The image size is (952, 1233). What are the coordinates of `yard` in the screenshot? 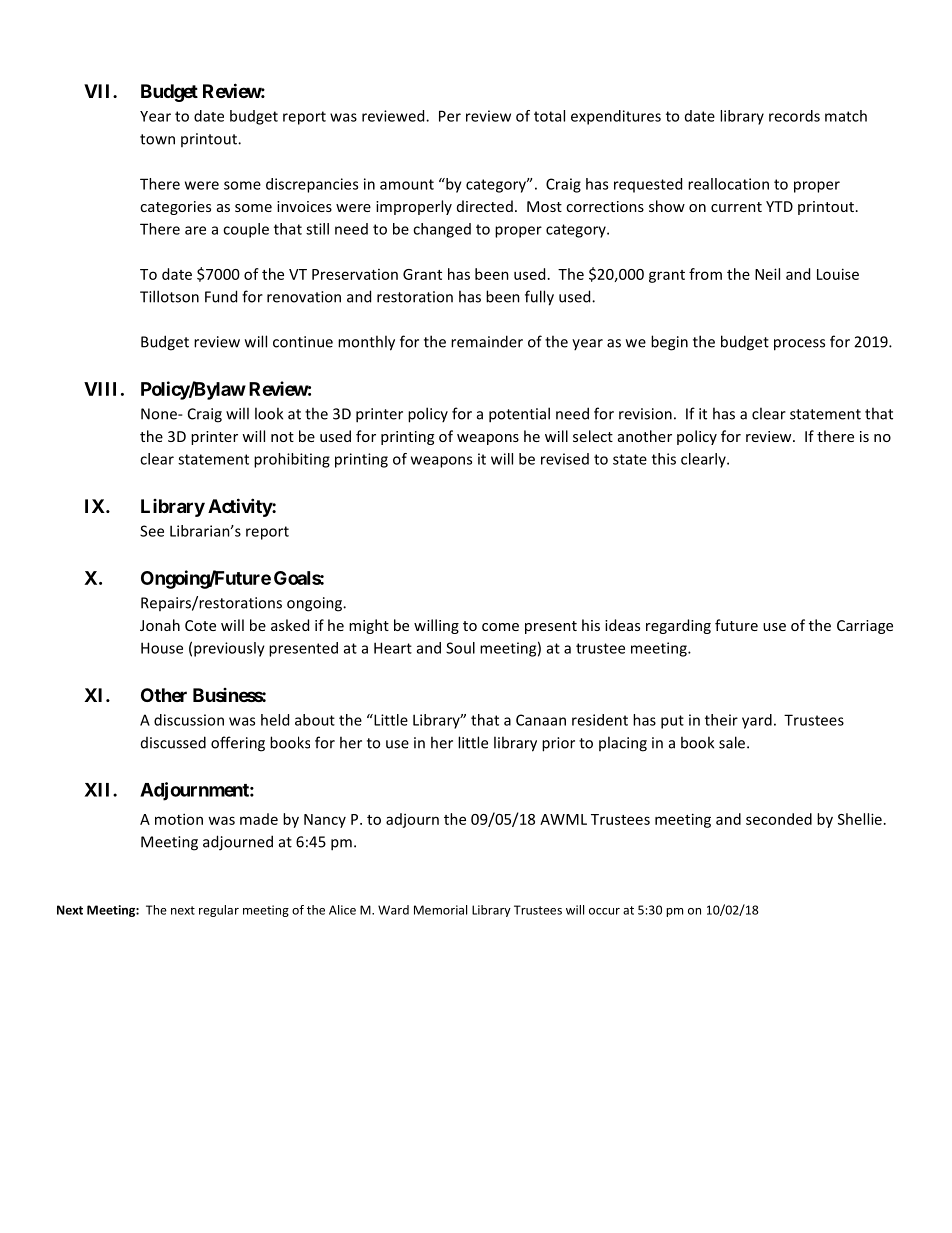 It's located at (757, 721).
